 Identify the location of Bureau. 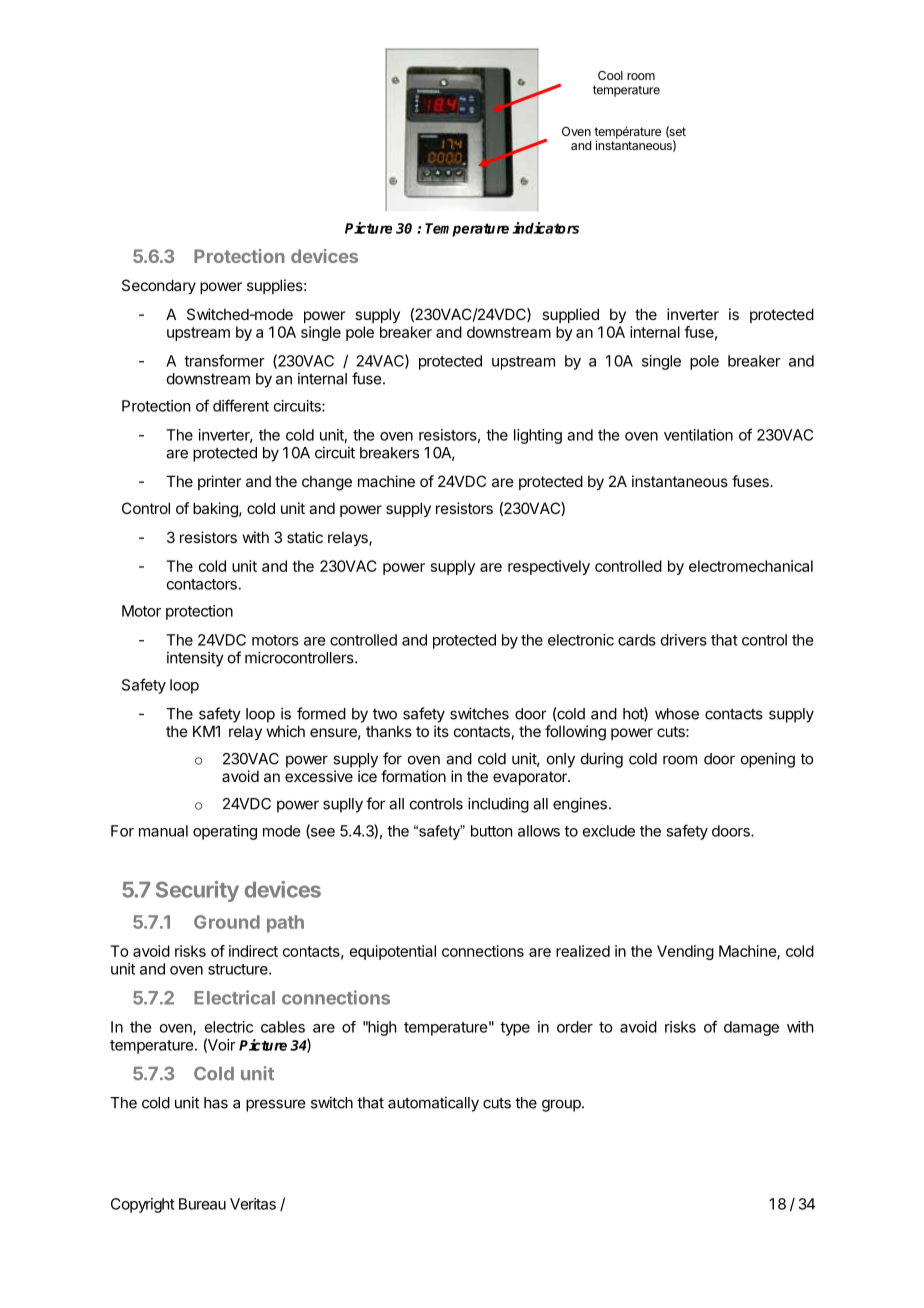
(202, 1204).
